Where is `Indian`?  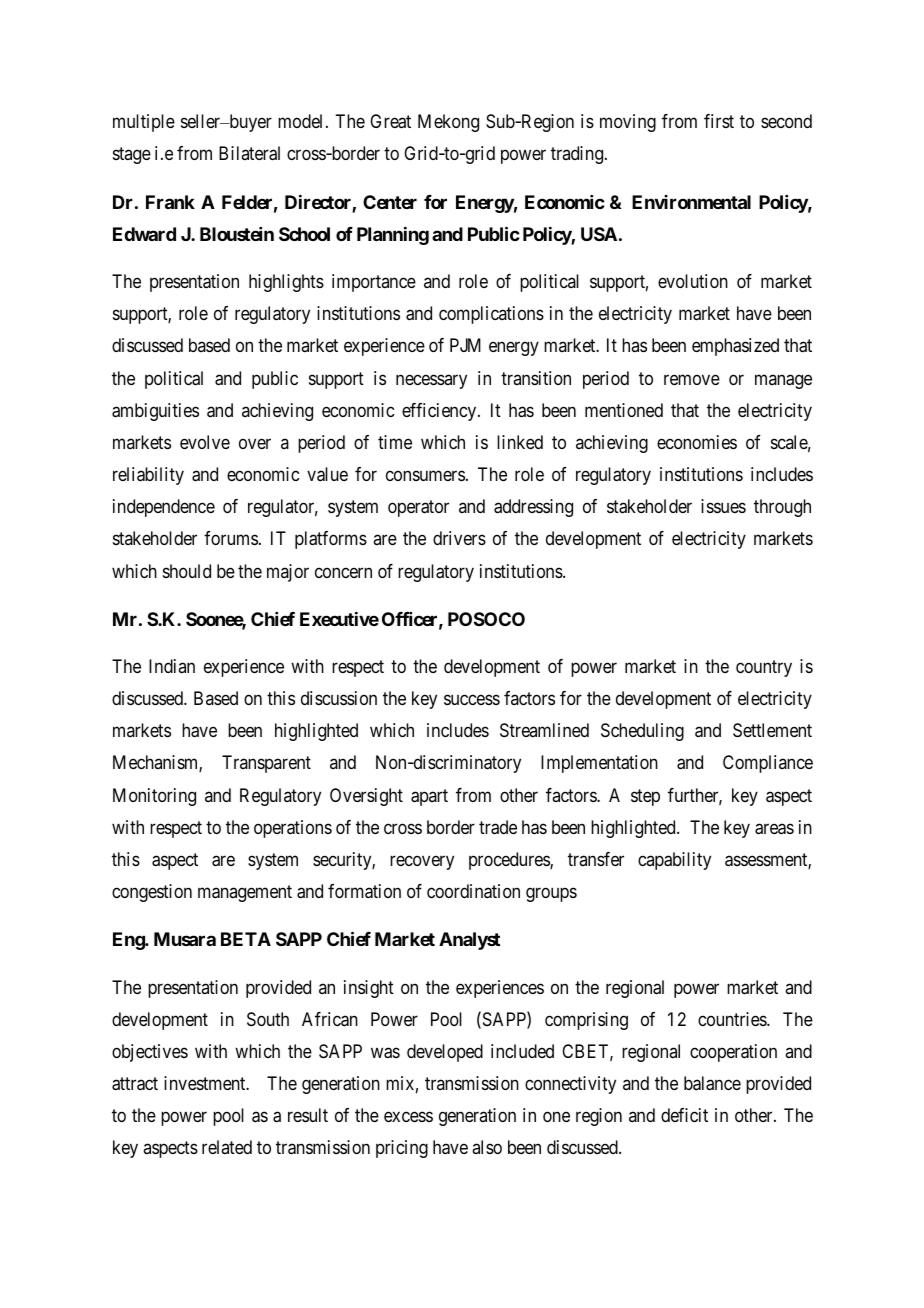 Indian is located at coordinates (172, 666).
